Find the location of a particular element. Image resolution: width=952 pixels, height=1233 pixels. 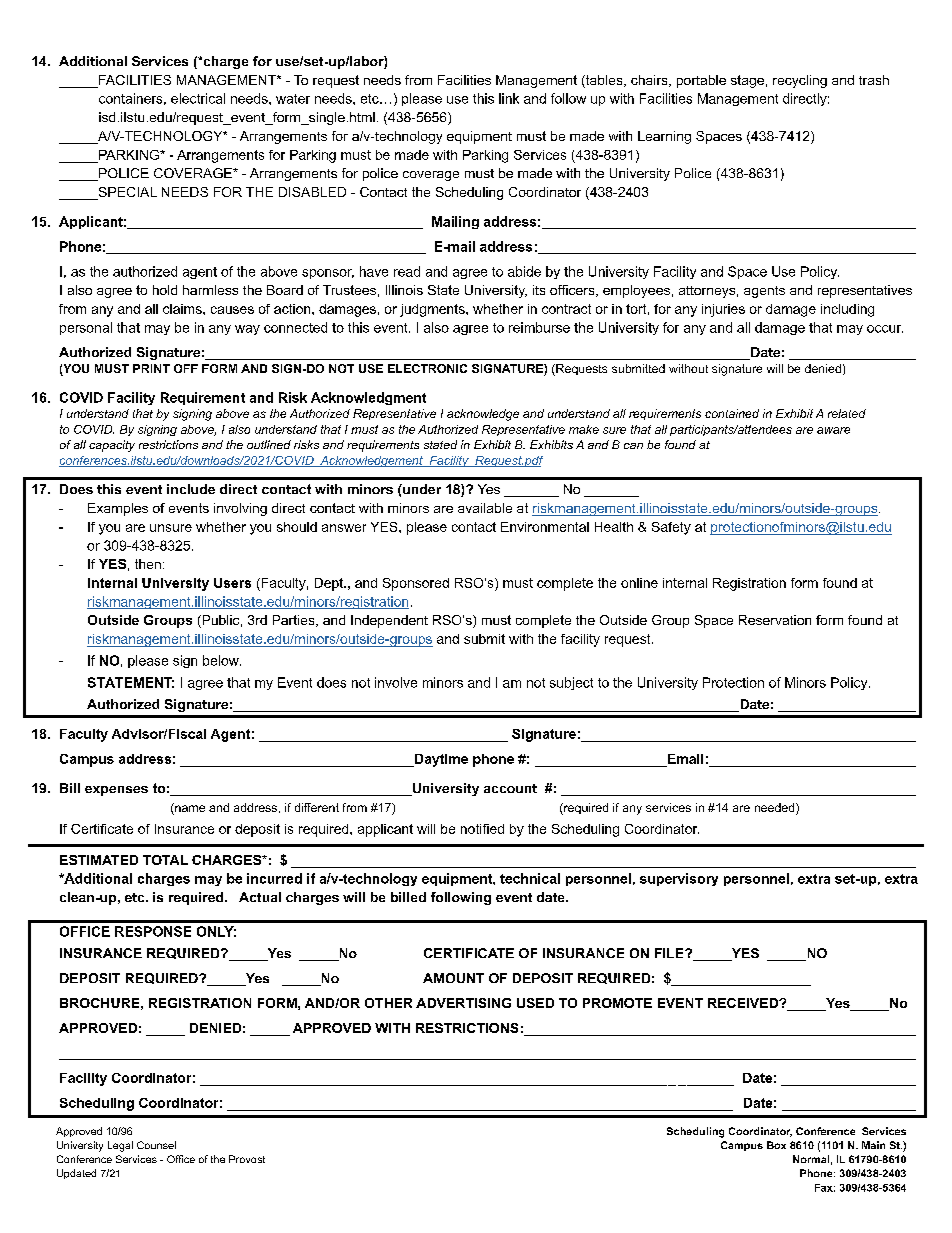

Counsel is located at coordinates (156, 1145).
